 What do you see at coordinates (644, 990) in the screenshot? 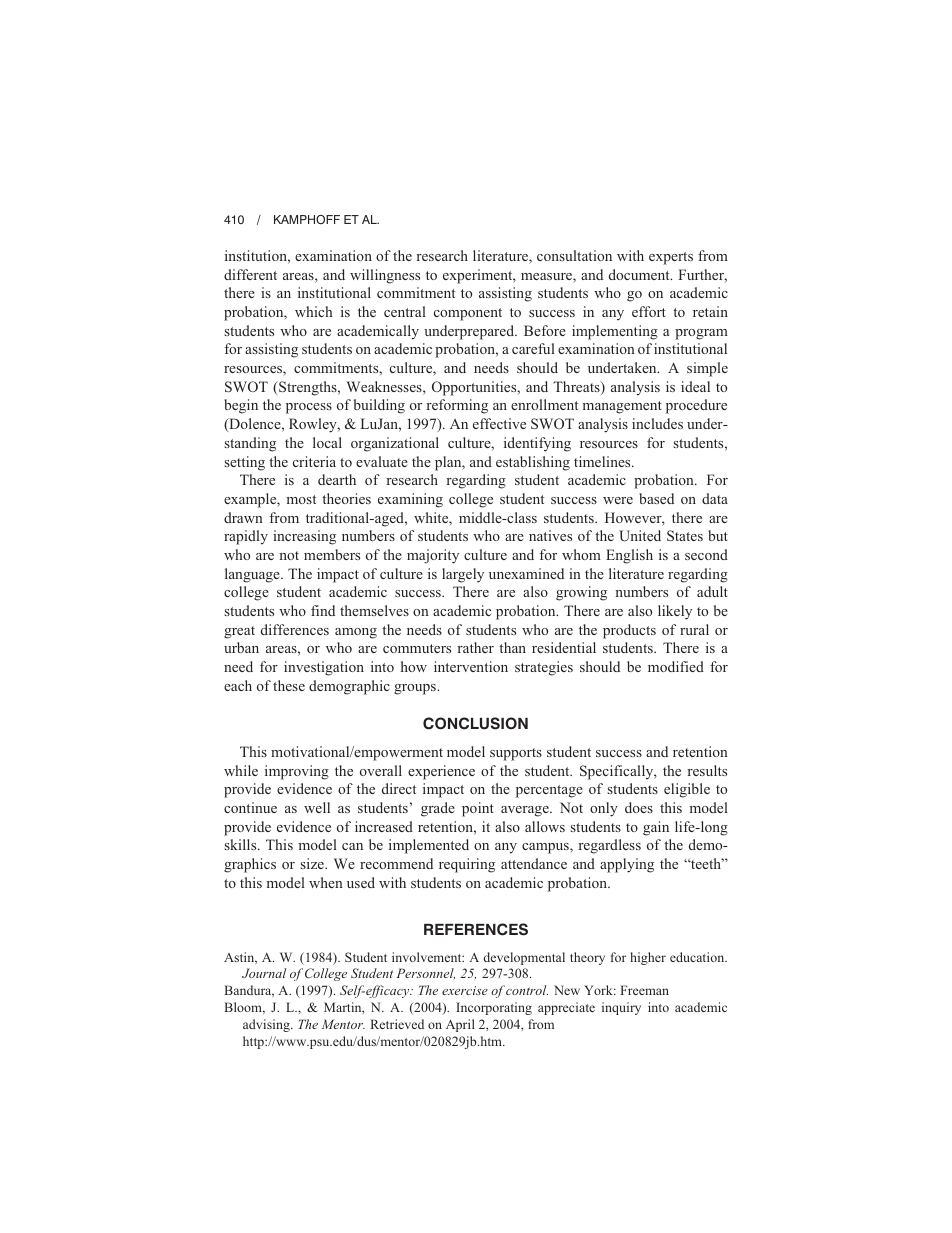
I see `Freeman` at bounding box center [644, 990].
